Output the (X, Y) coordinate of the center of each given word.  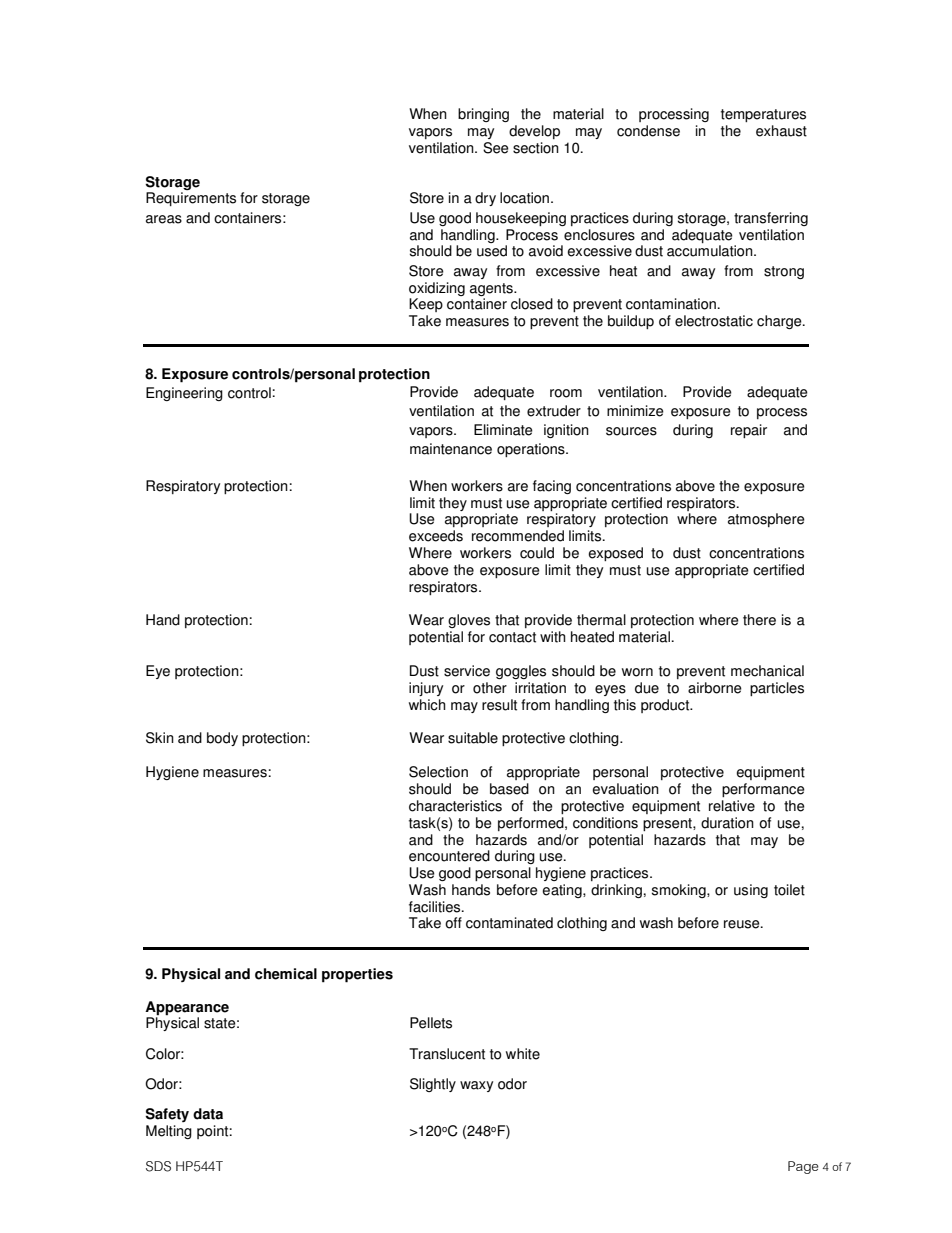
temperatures (763, 115)
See (496, 148)
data (208, 1114)
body (222, 739)
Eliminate (503, 430)
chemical (286, 974)
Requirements (191, 199)
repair (749, 431)
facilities (436, 907)
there (759, 620)
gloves (469, 621)
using (751, 891)
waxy (476, 1086)
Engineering (184, 394)
